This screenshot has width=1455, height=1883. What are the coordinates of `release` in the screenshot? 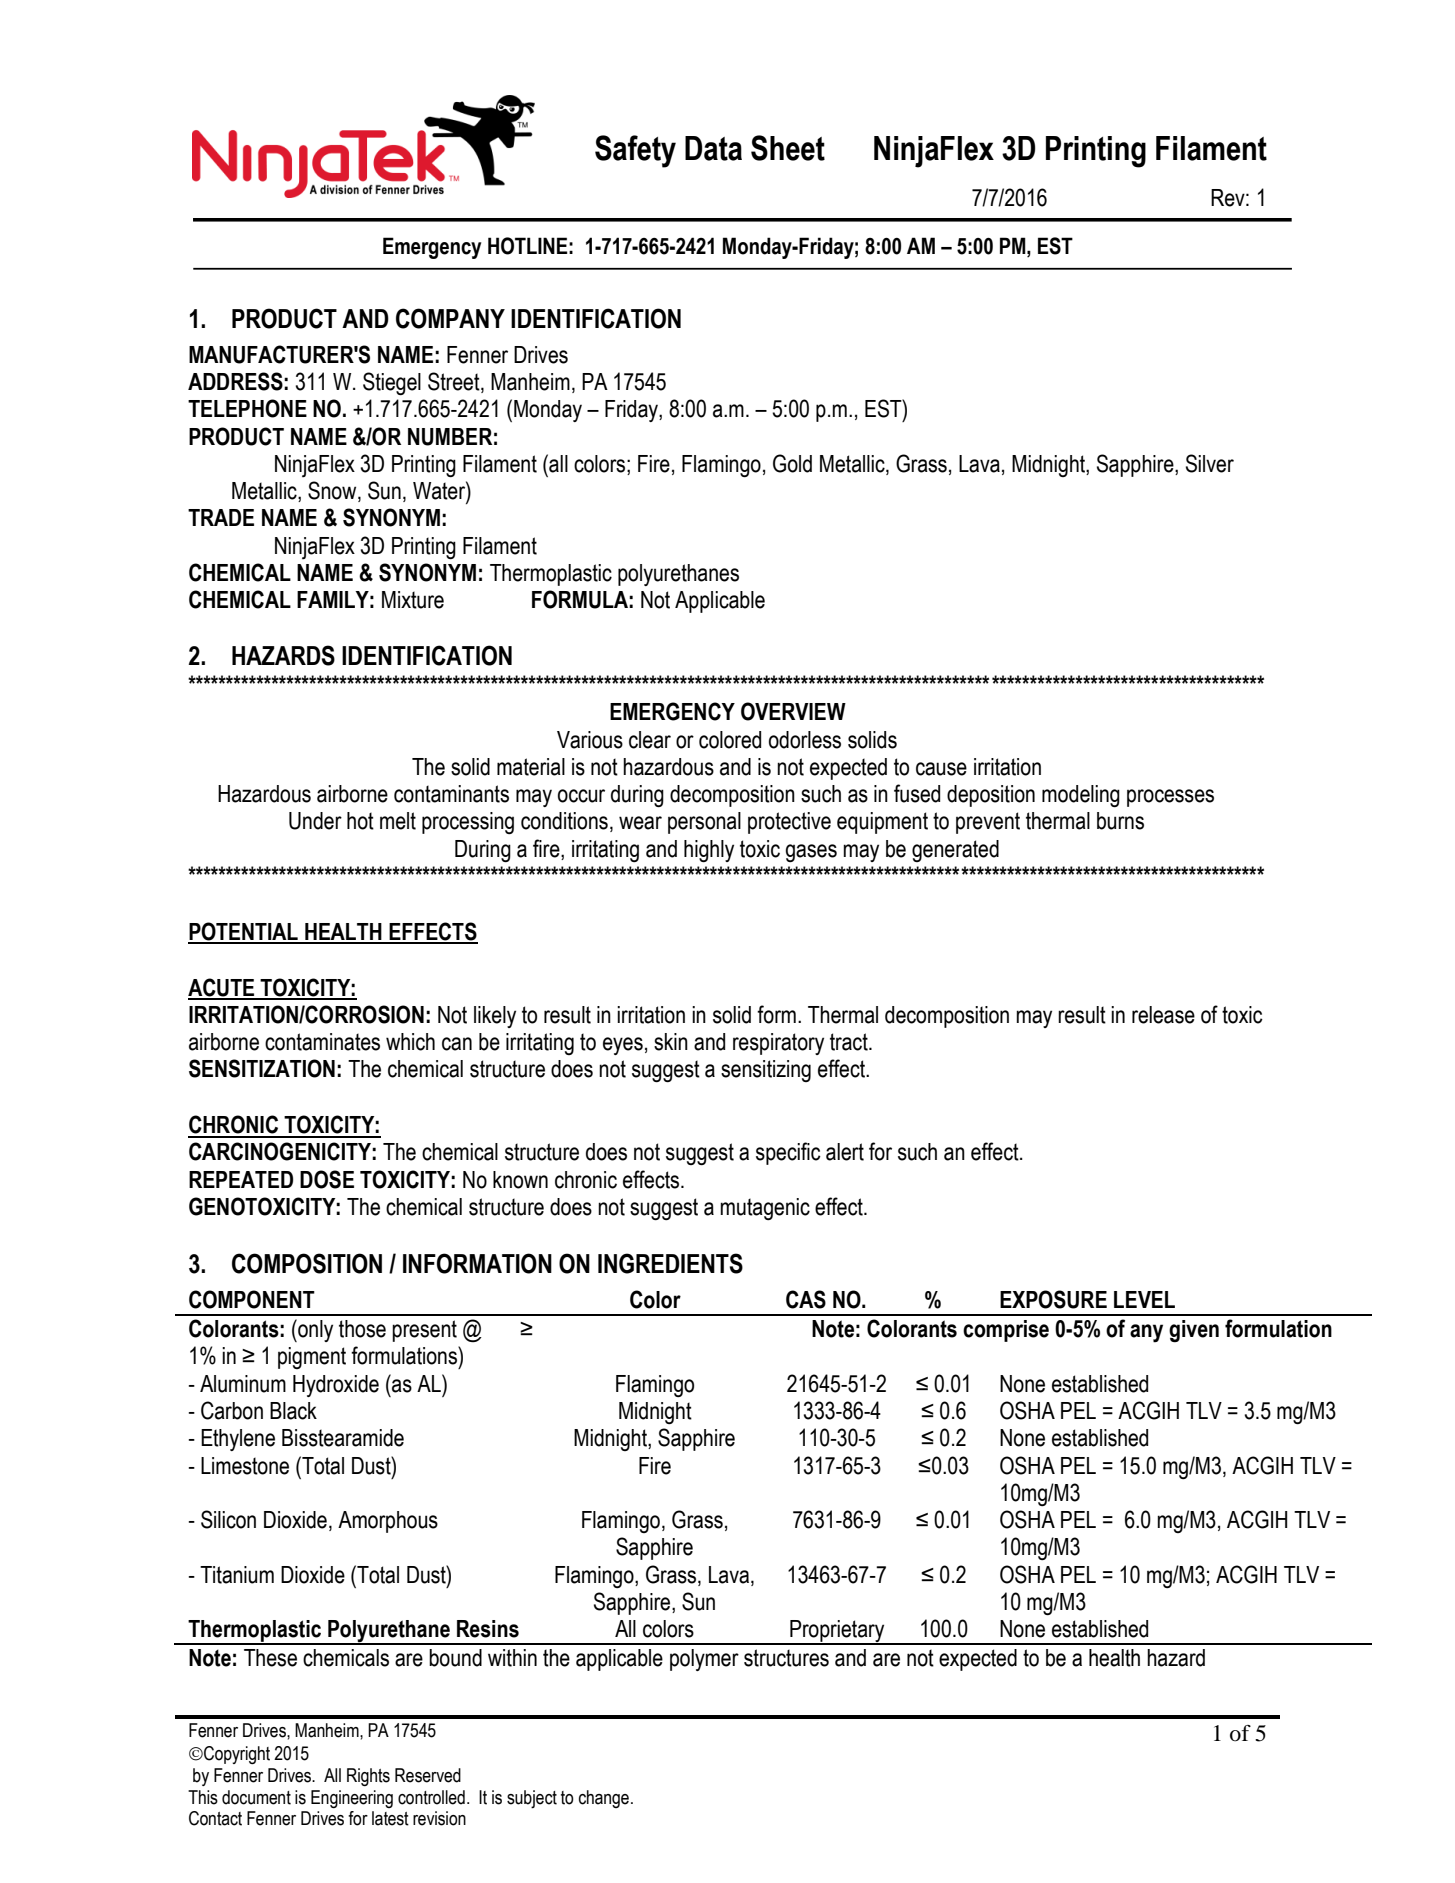 It's located at (1163, 1015).
